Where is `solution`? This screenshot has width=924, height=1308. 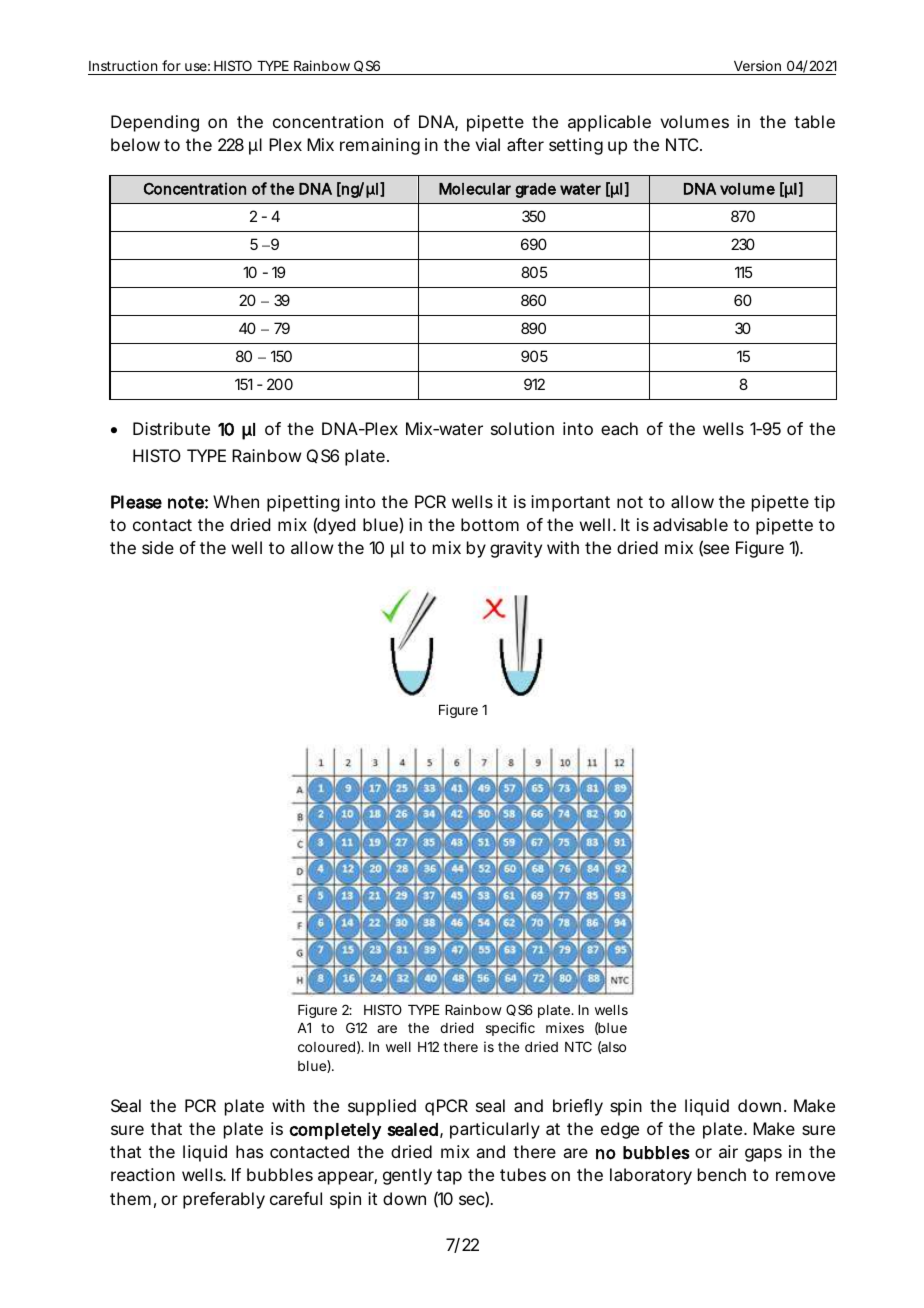 solution is located at coordinates (522, 428).
